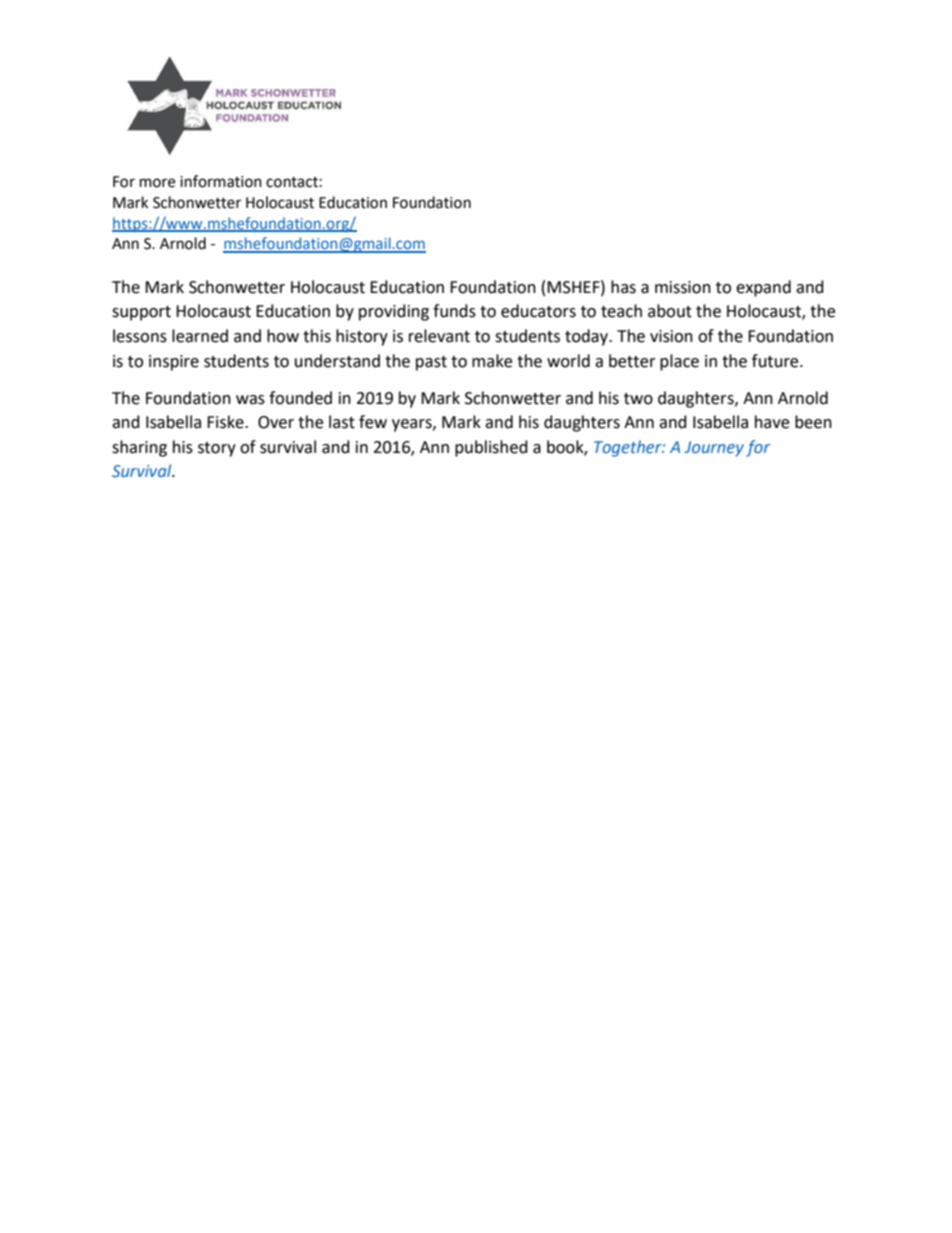 The height and width of the page is (1233, 952). I want to click on information, so click(221, 181).
